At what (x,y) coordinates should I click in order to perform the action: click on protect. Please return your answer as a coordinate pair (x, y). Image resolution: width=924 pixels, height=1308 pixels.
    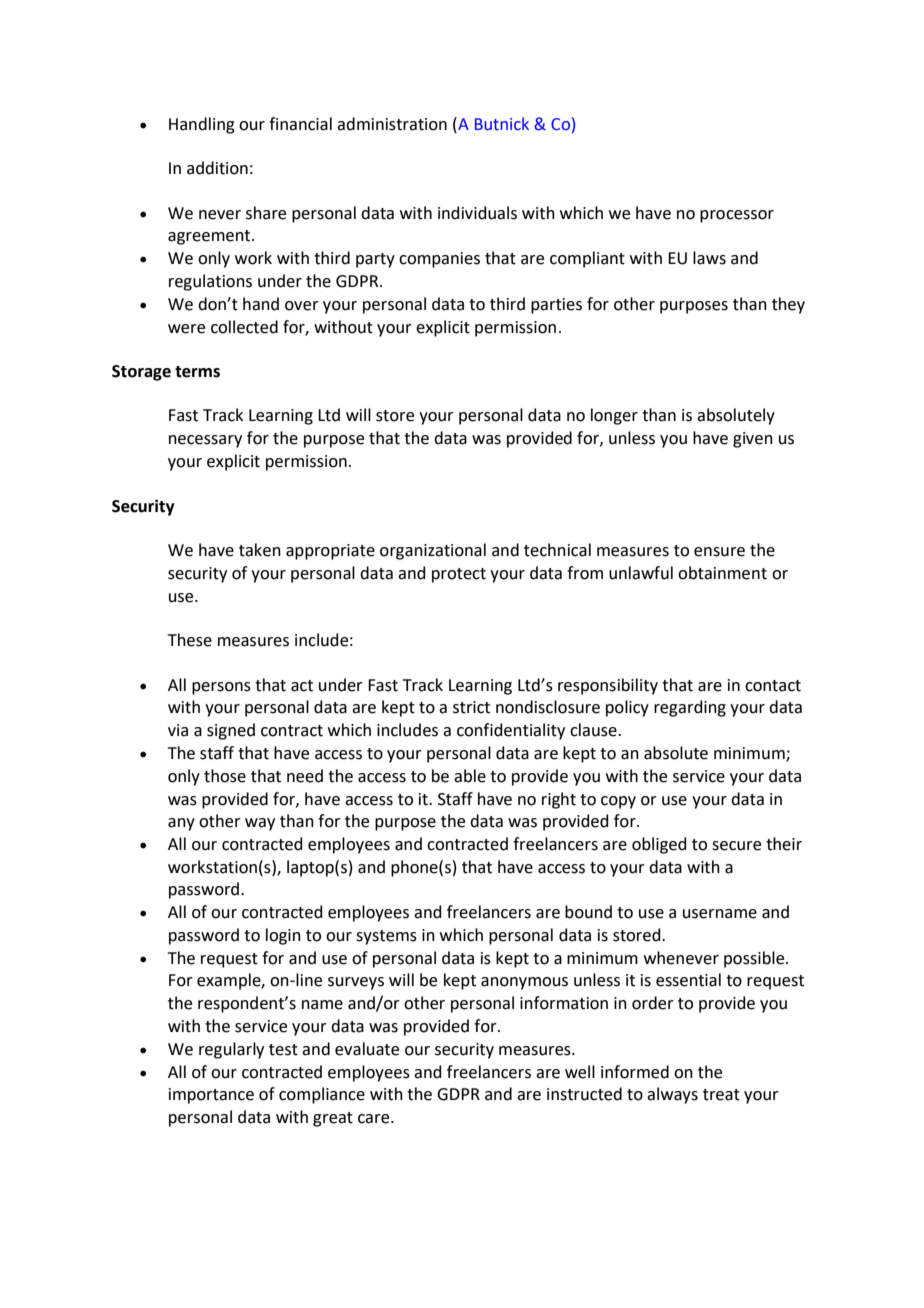
    Looking at the image, I should click on (459, 575).
